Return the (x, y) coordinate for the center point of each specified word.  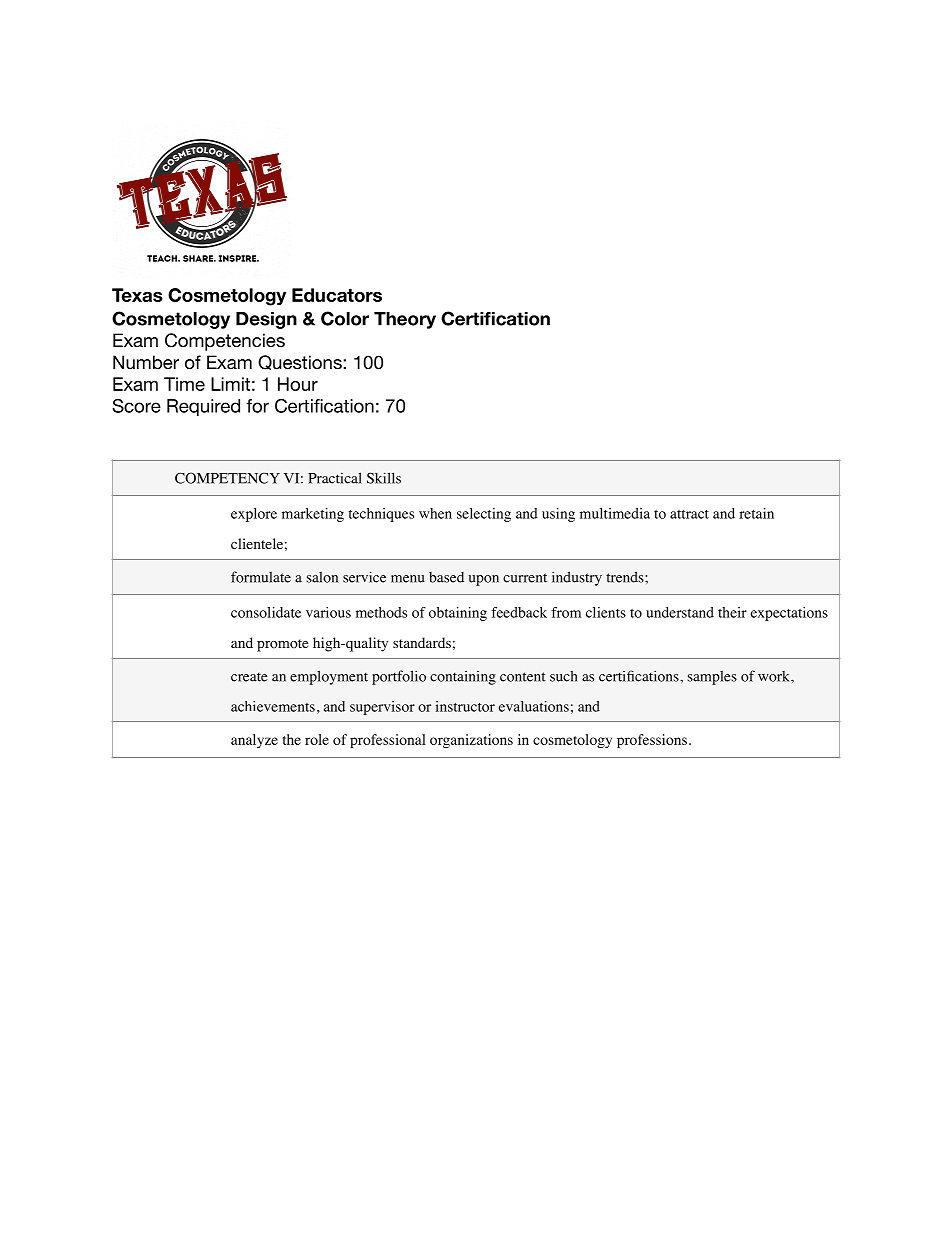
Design (266, 320)
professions (652, 741)
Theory (405, 320)
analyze (254, 741)
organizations (471, 741)
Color (345, 318)
